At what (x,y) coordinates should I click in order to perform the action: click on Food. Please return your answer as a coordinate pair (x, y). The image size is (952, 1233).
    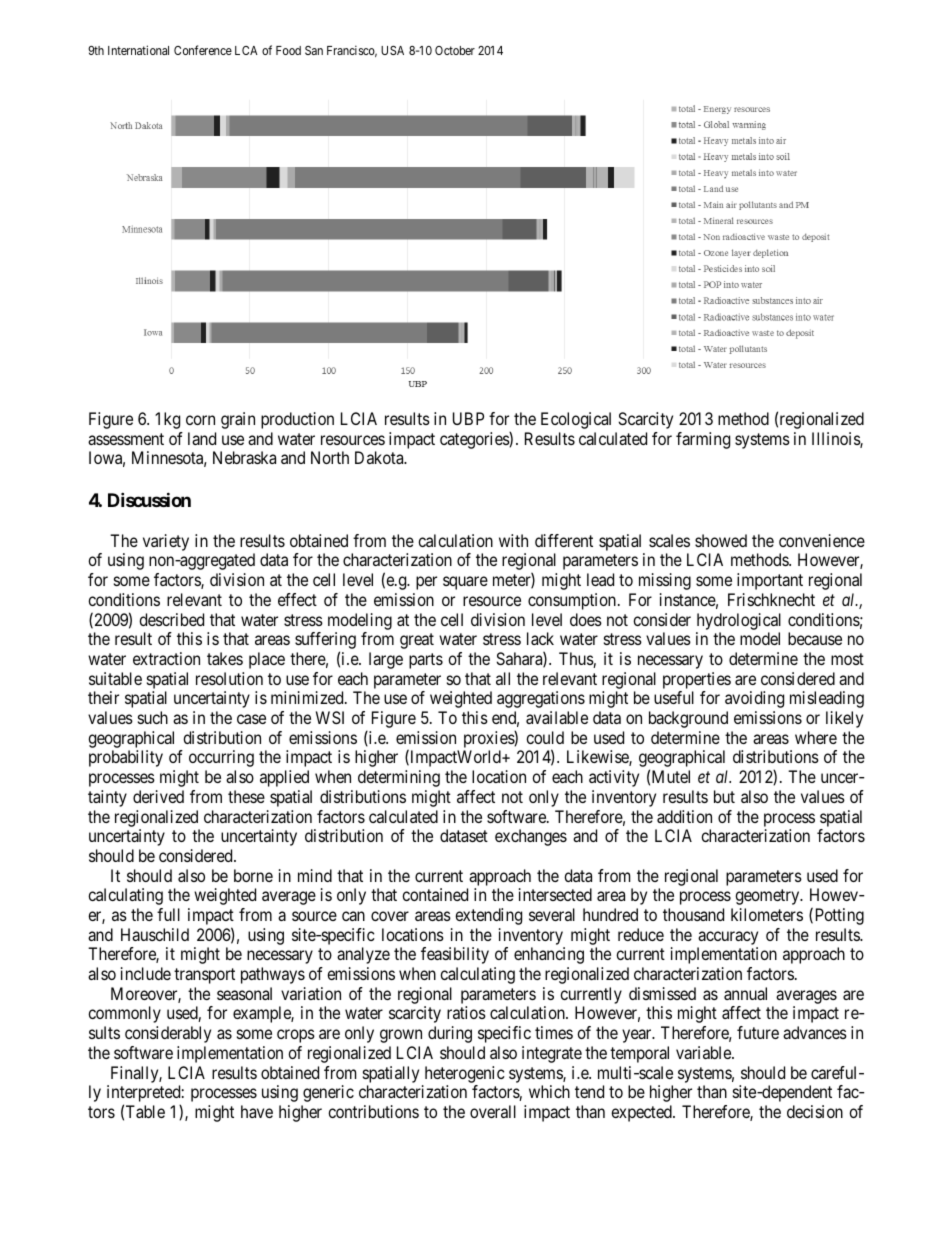
    Looking at the image, I should click on (288, 50).
